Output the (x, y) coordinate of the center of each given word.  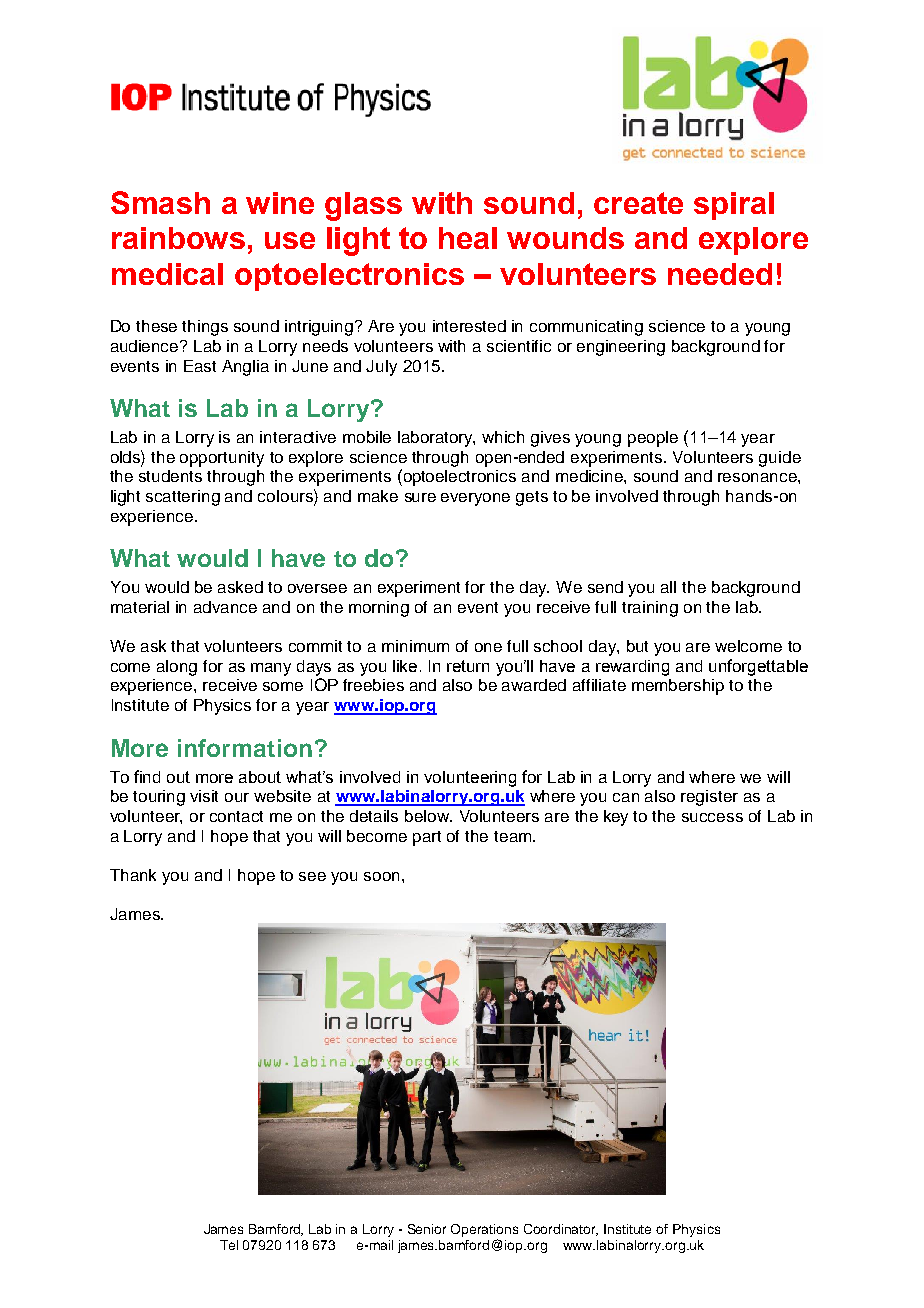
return (468, 666)
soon (381, 876)
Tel (229, 1245)
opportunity (222, 459)
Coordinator (561, 1230)
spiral (734, 206)
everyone (475, 499)
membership (678, 687)
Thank (133, 875)
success (712, 817)
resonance (758, 477)
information (245, 748)
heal (468, 238)
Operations (484, 1230)
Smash (160, 202)
